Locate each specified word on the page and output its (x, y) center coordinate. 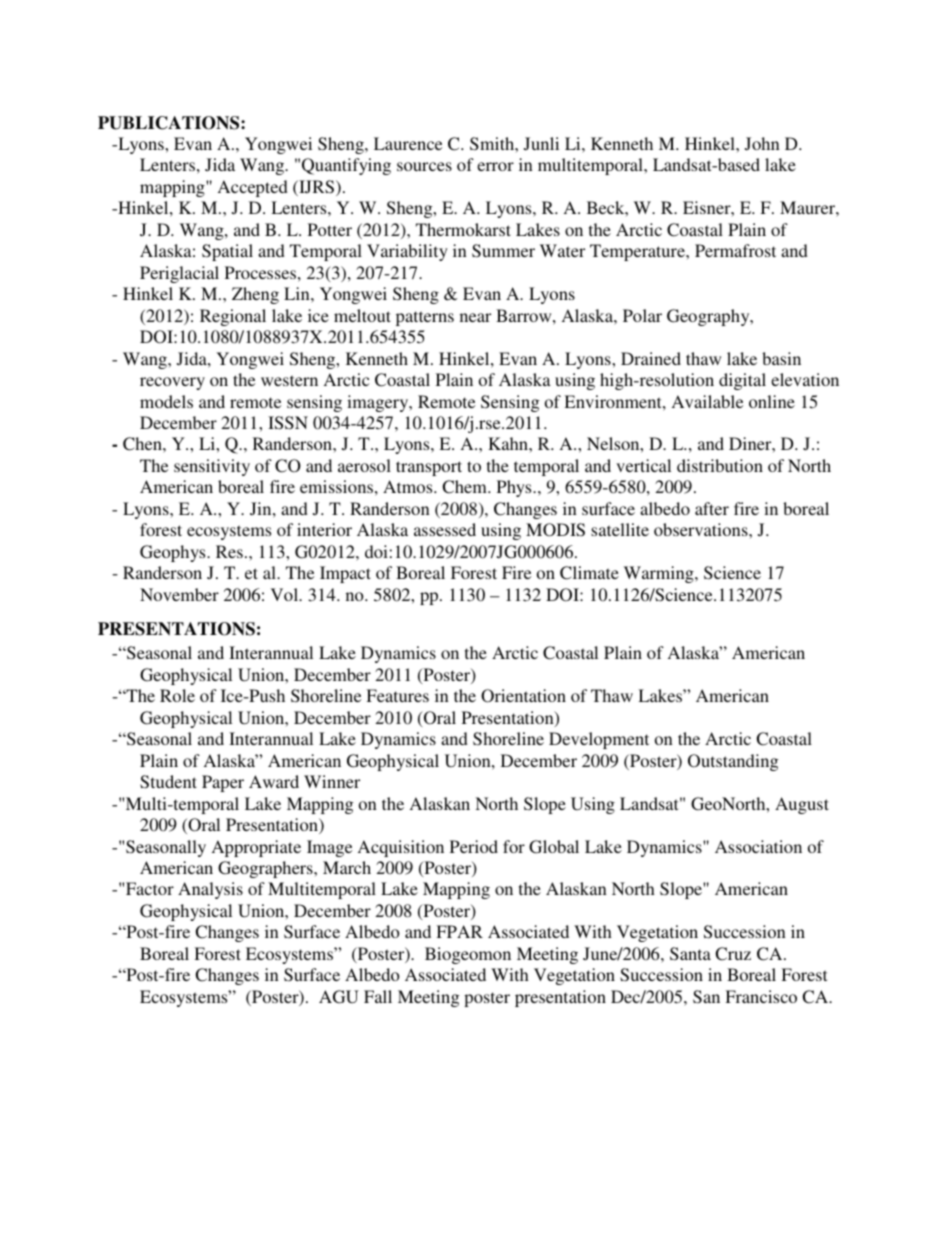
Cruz (733, 954)
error (495, 166)
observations (702, 529)
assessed (445, 529)
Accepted (253, 188)
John (762, 144)
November (179, 594)
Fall (378, 996)
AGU (339, 997)
